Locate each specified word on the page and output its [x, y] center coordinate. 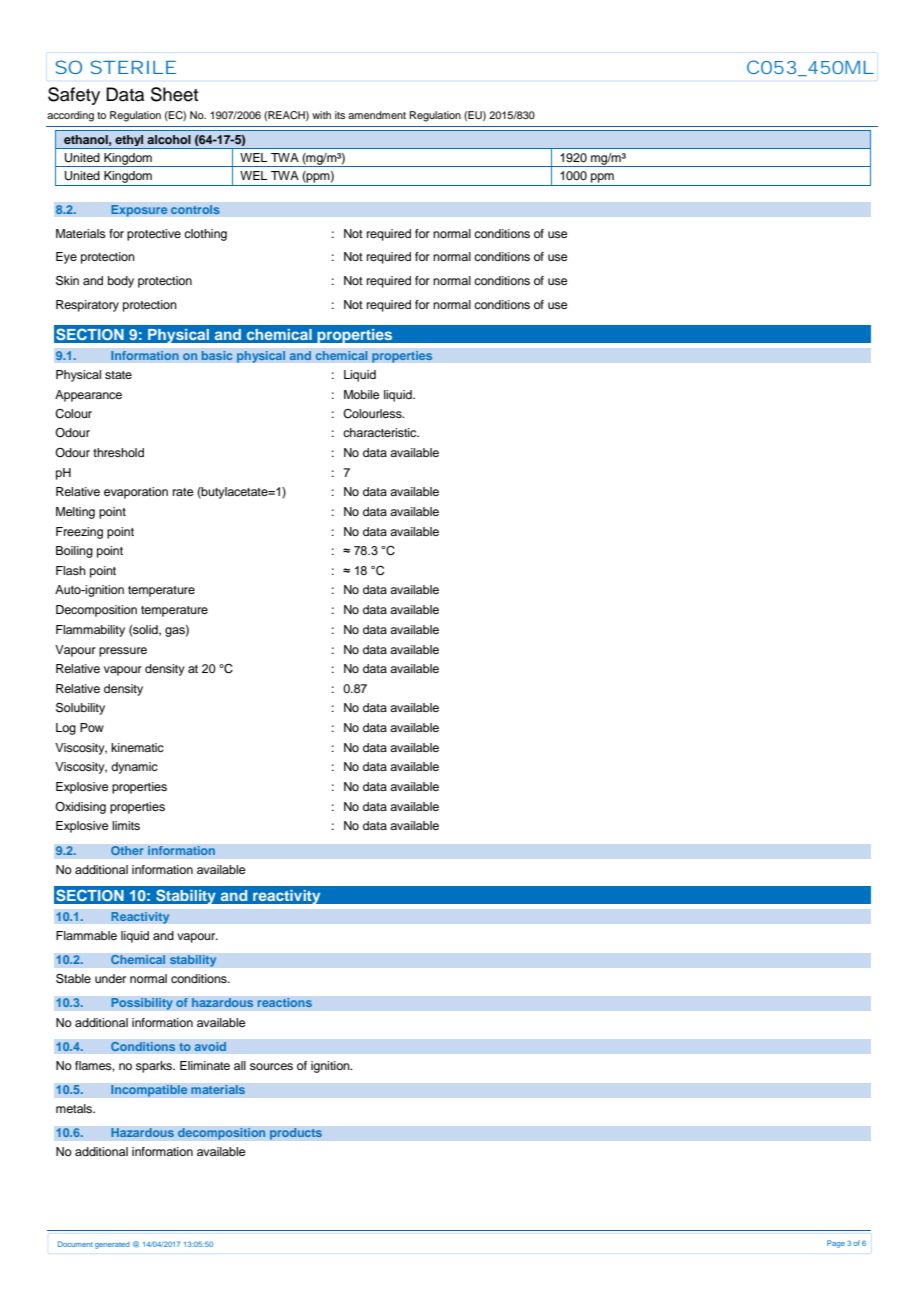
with [321, 115]
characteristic [381, 432]
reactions [284, 1003]
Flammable [86, 935]
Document [75, 1244]
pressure [123, 652]
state [118, 375]
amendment [377, 115]
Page [836, 1244]
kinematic [137, 747]
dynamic [134, 768]
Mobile [361, 394]
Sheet [174, 94]
